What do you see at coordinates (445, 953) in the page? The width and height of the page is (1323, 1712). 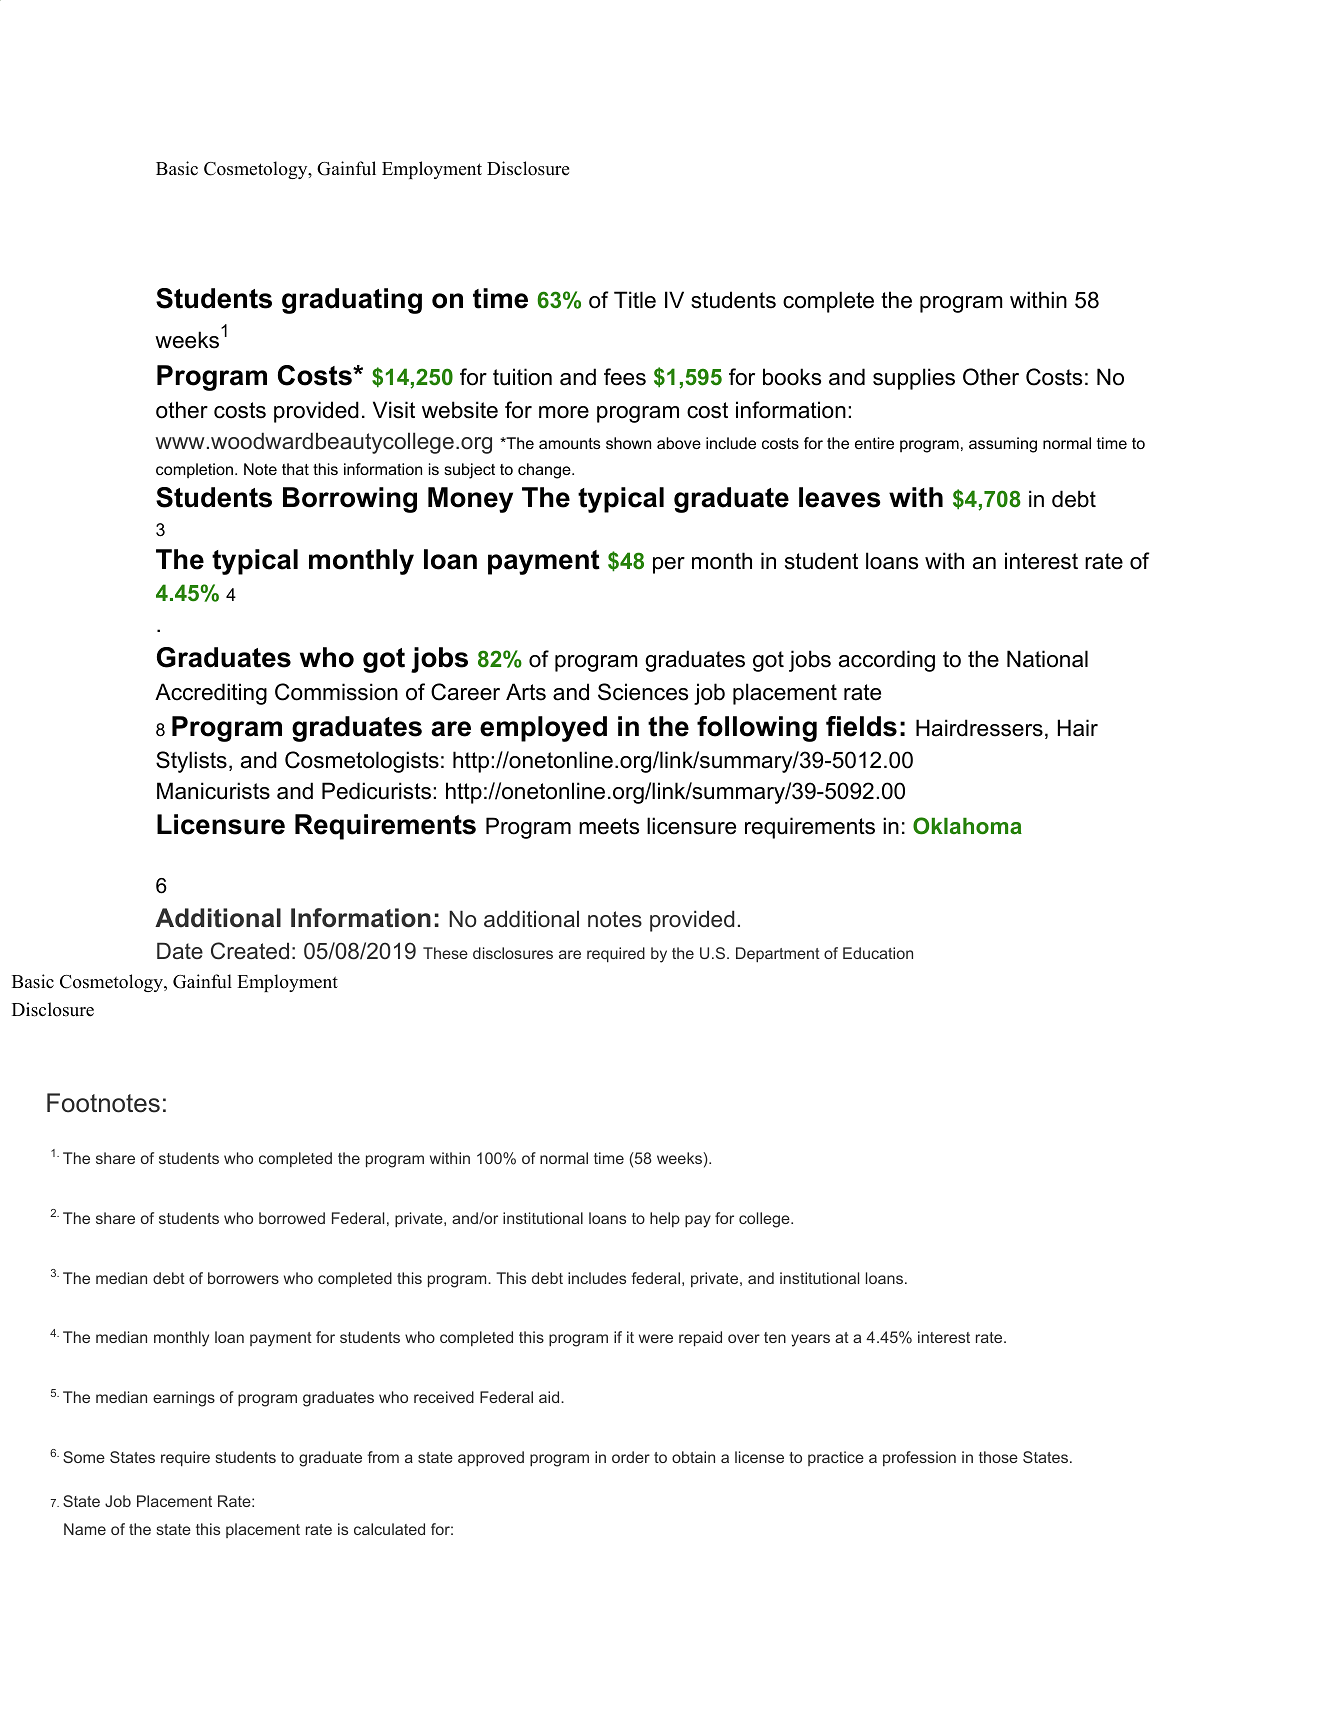 I see `These` at bounding box center [445, 953].
